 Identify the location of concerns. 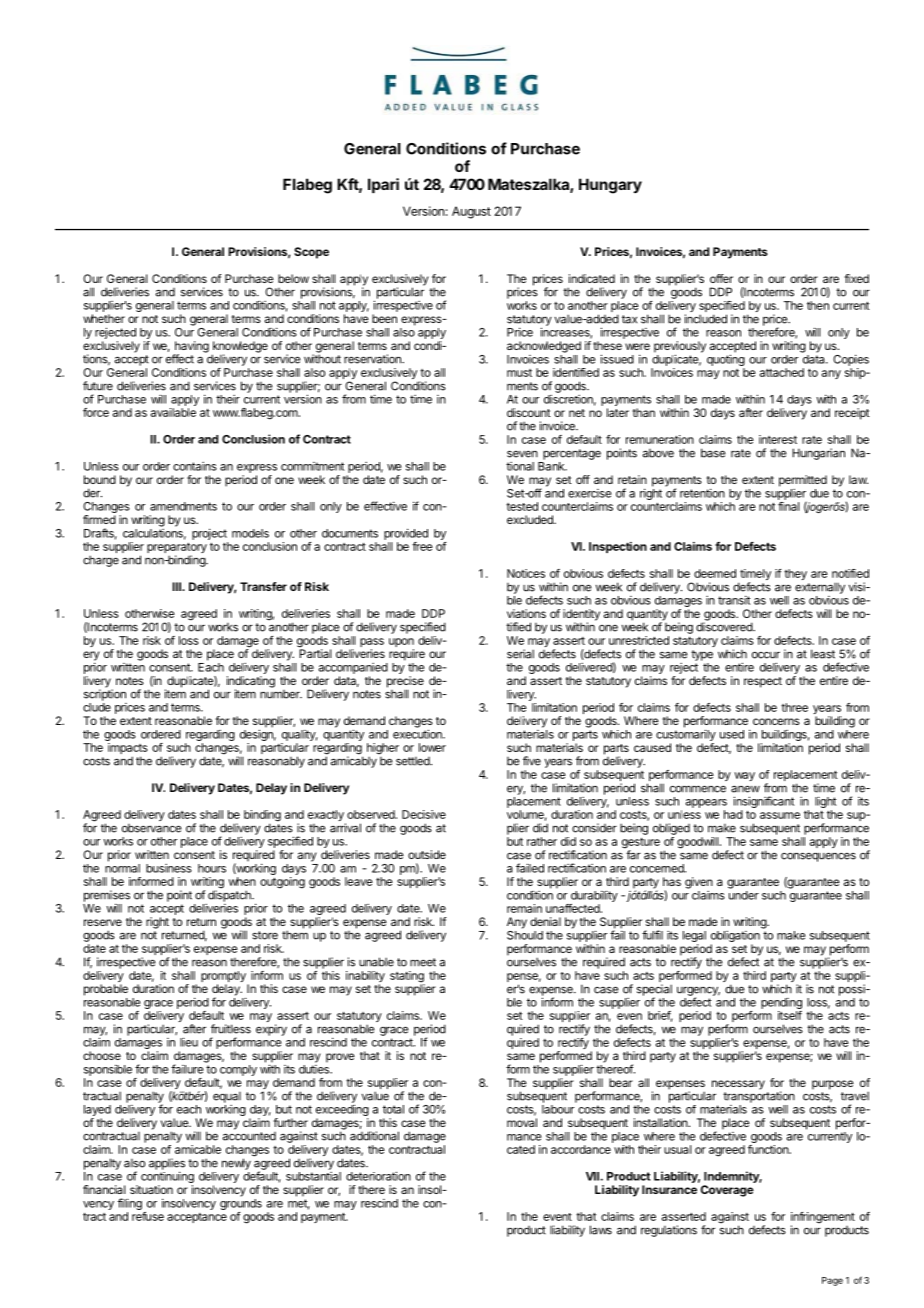
(776, 721).
